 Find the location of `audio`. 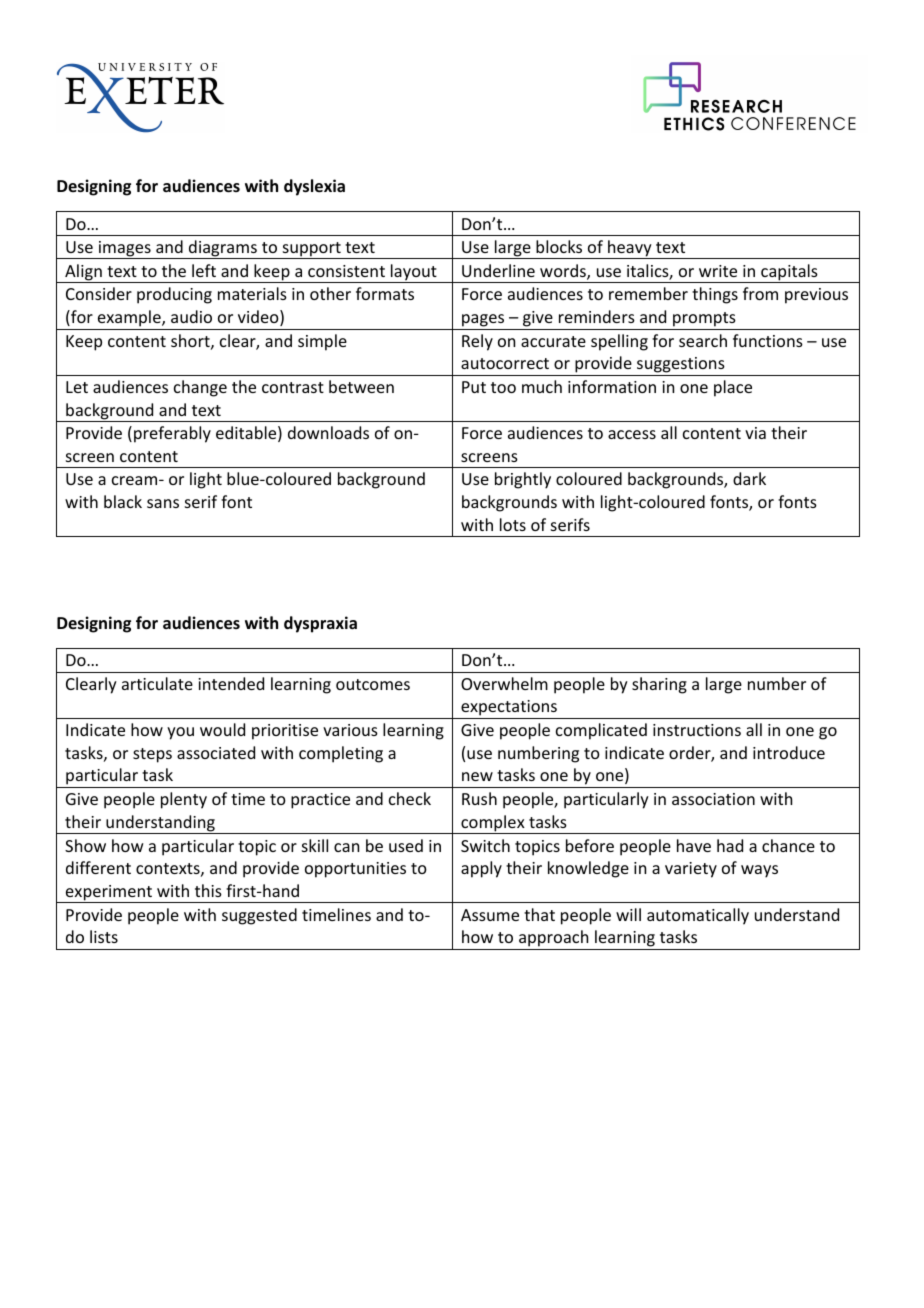

audio is located at coordinates (191, 316).
